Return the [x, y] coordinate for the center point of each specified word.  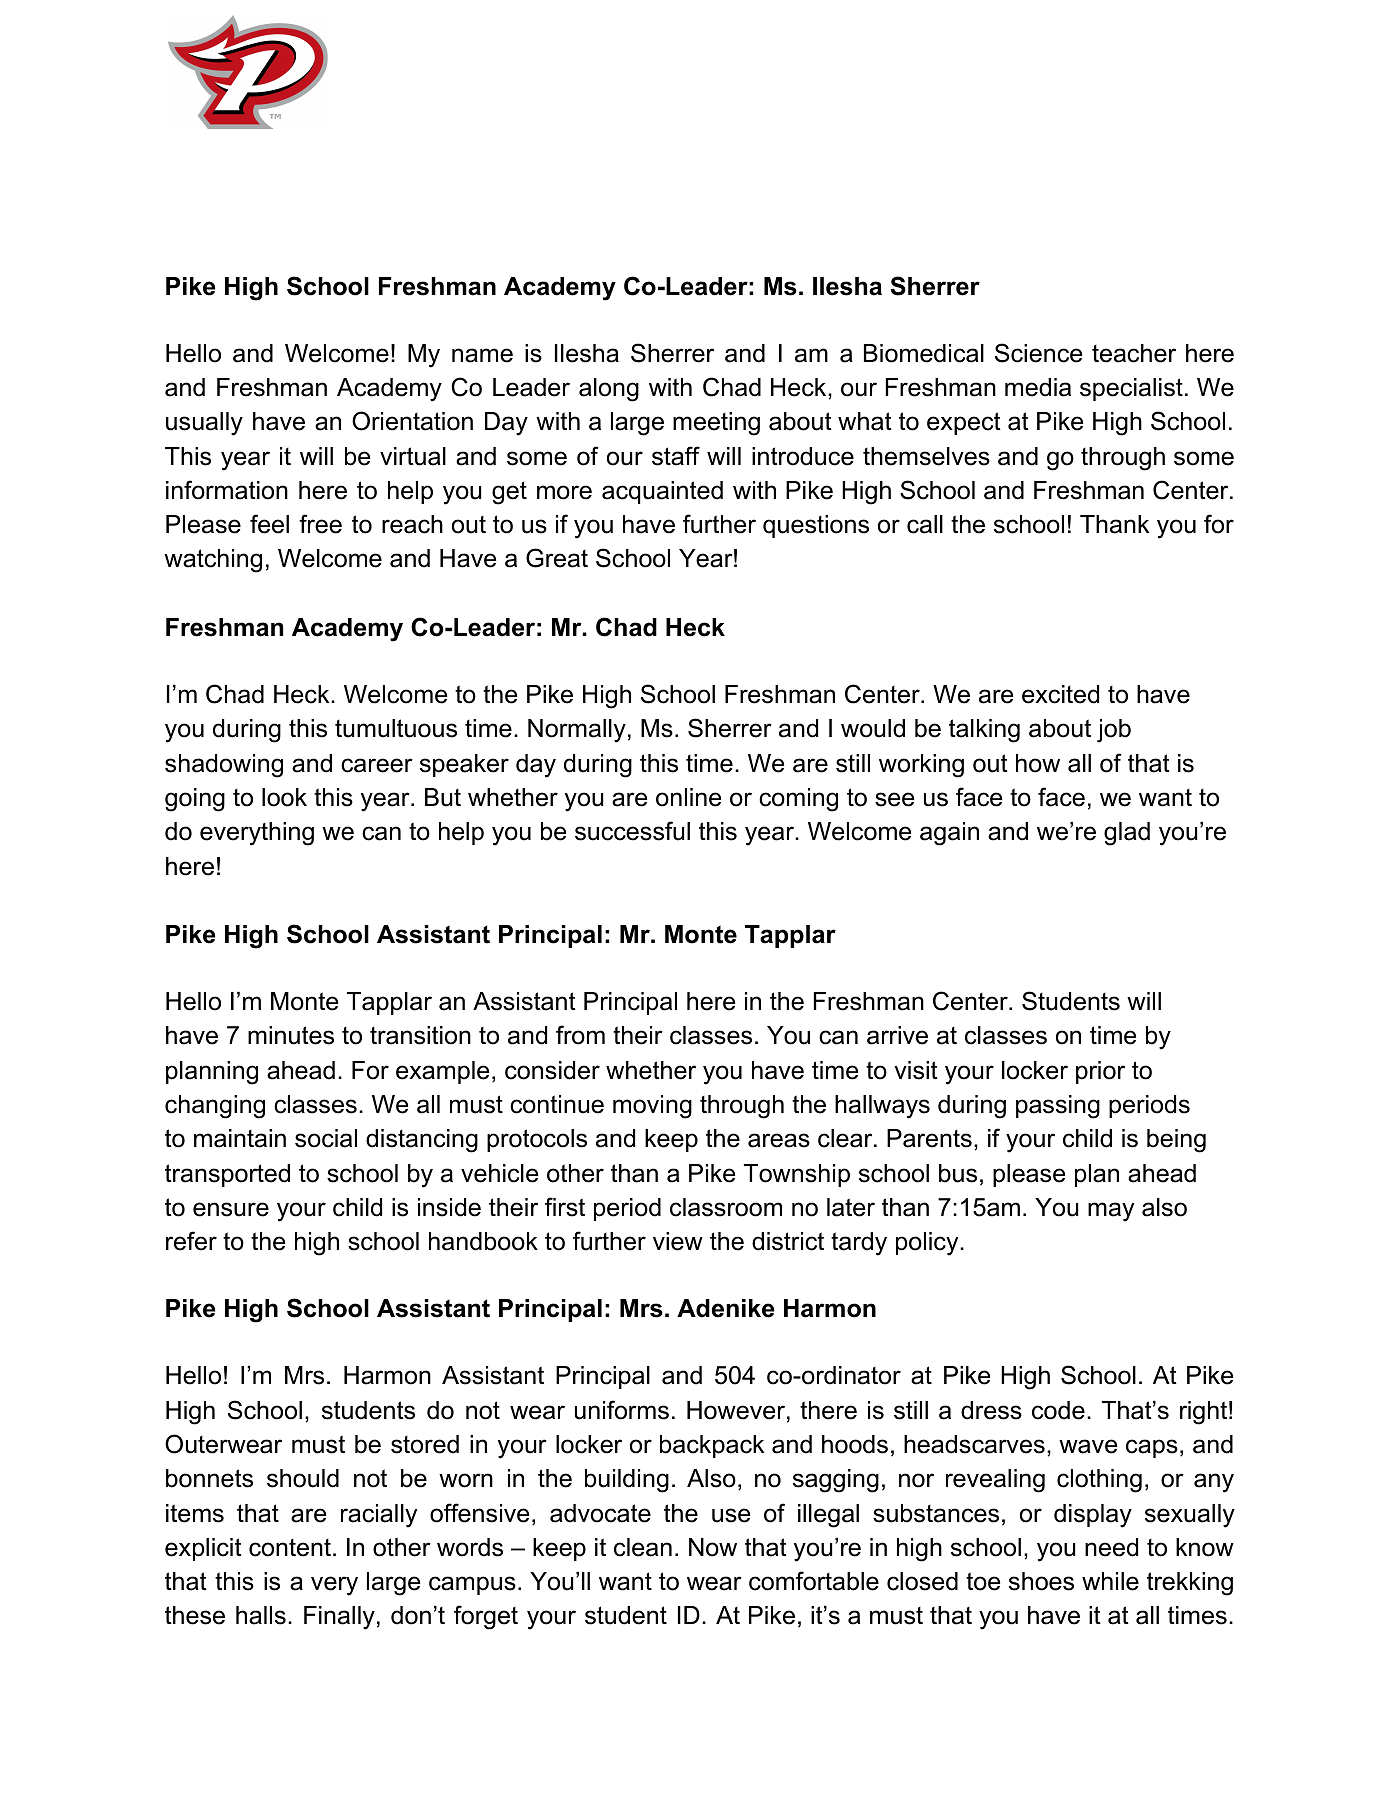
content [290, 1548]
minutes [291, 1035]
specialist [1131, 389]
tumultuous [396, 728]
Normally [577, 731]
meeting [716, 424]
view [678, 1241]
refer [191, 1241]
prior [1100, 1072]
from [580, 1035]
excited [1060, 694]
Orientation [412, 421]
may [1111, 1212]
